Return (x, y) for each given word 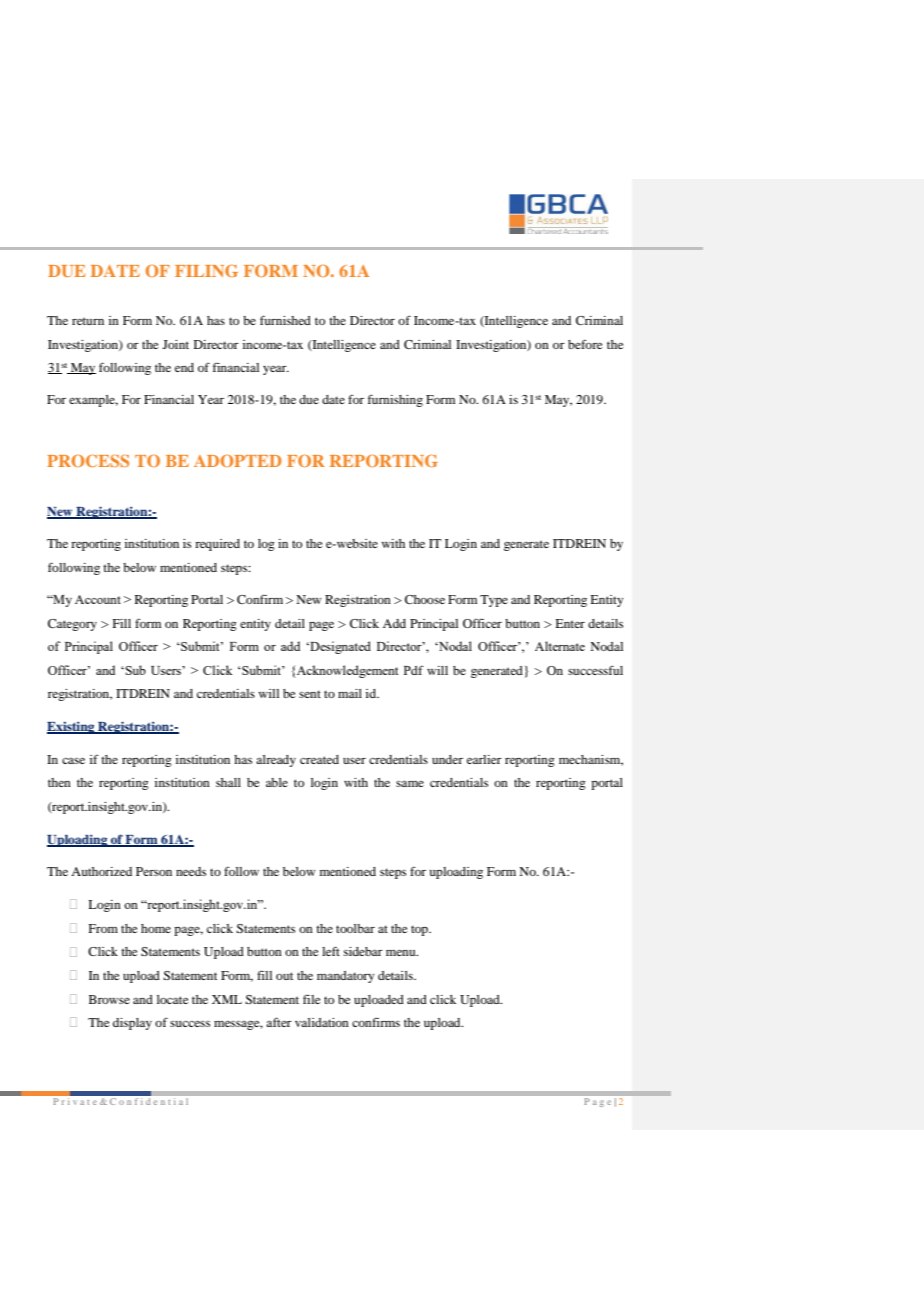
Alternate (560, 646)
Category (72, 625)
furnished (285, 320)
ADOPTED (238, 460)
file (311, 999)
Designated (339, 647)
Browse (109, 999)
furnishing (395, 400)
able (277, 782)
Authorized (101, 871)
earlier (484, 759)
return (88, 321)
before (585, 344)
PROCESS (88, 460)
